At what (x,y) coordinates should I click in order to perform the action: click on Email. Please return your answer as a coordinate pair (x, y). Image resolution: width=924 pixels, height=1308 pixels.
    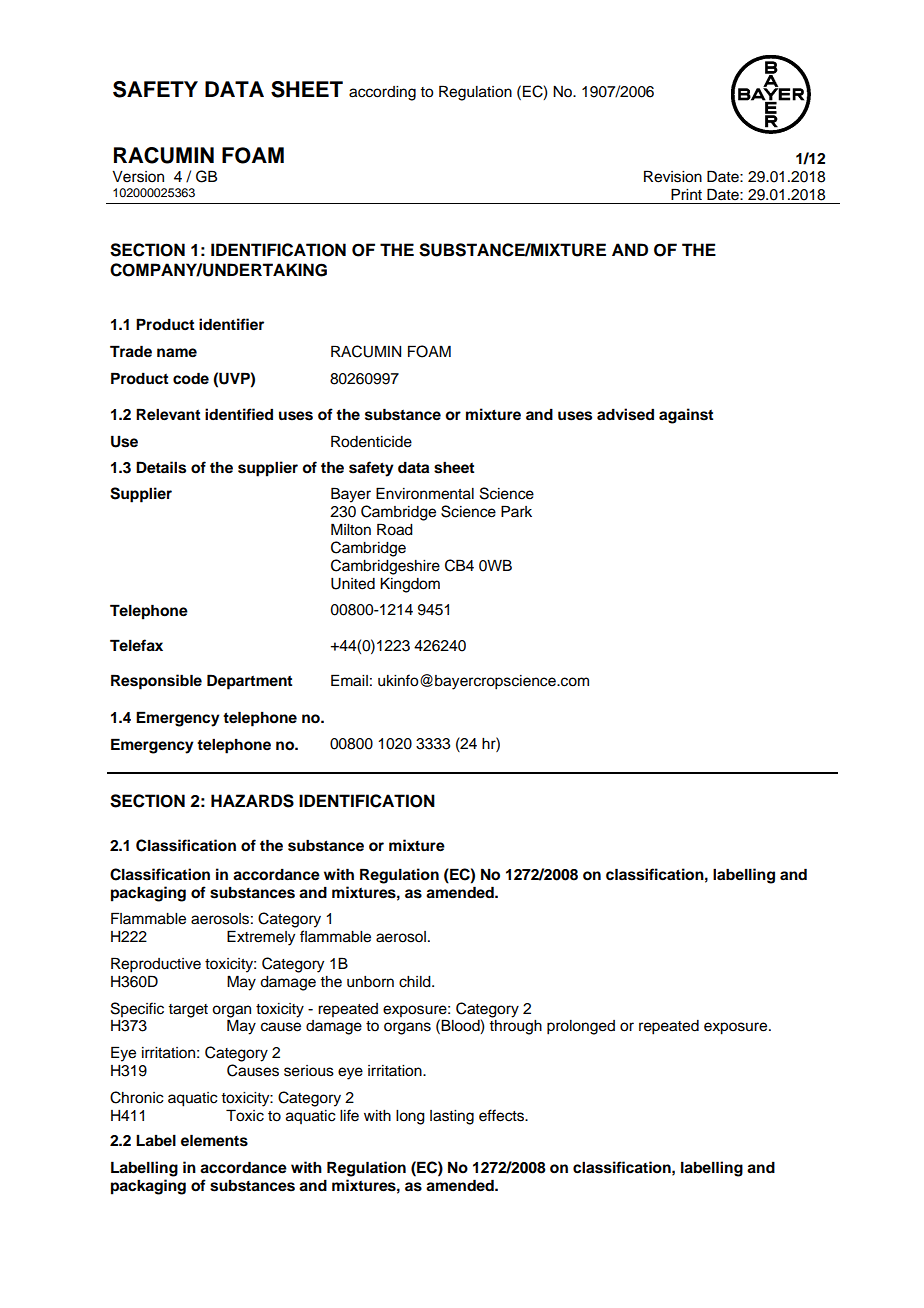
    Looking at the image, I should click on (349, 680).
